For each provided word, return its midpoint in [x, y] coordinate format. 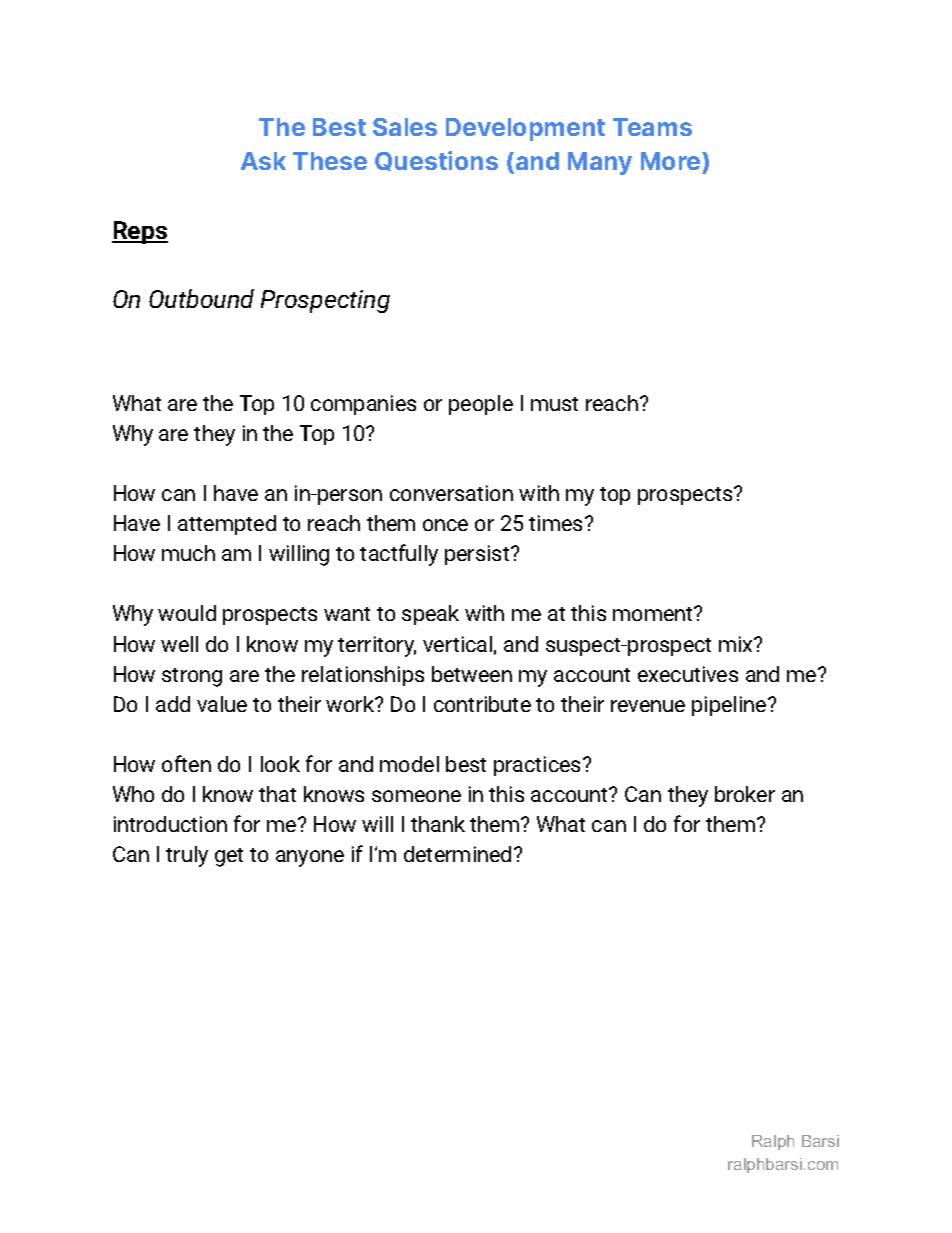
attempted [227, 525]
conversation [451, 493]
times [555, 523]
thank [438, 824]
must [554, 404]
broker [745, 794]
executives [688, 674]
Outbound [201, 298]
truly [187, 856]
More [672, 163]
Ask [263, 161]
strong [192, 677]
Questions [436, 161]
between [472, 674]
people [481, 405]
